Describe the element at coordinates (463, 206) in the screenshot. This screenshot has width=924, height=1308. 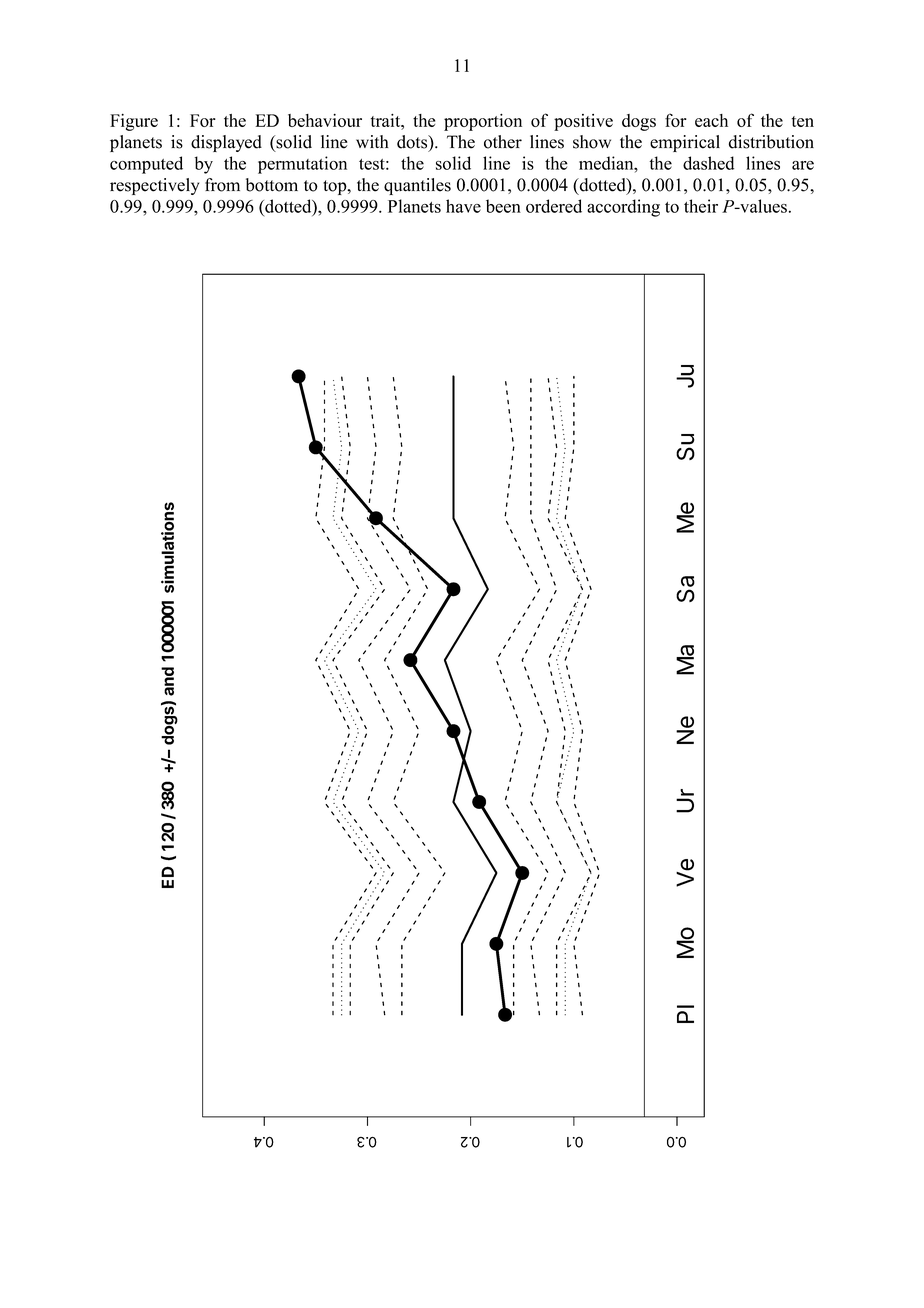
I see `have` at that location.
